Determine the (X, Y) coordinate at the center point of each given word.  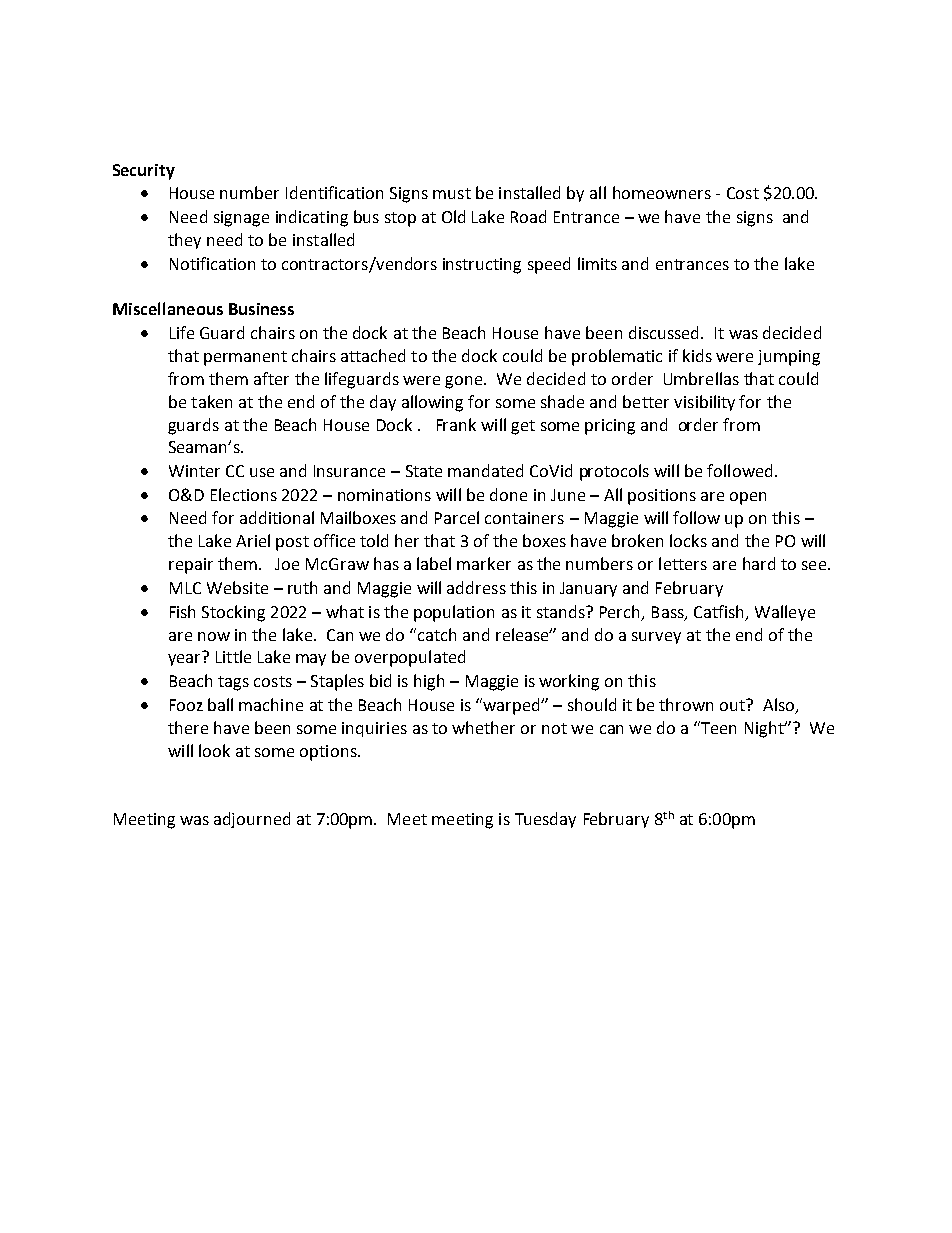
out (734, 705)
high (429, 682)
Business (261, 309)
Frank (456, 424)
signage (241, 219)
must (452, 193)
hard (759, 563)
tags (233, 683)
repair (191, 566)
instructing (482, 266)
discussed (665, 332)
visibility (704, 403)
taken (211, 401)
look (214, 750)
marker (484, 563)
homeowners (662, 192)
